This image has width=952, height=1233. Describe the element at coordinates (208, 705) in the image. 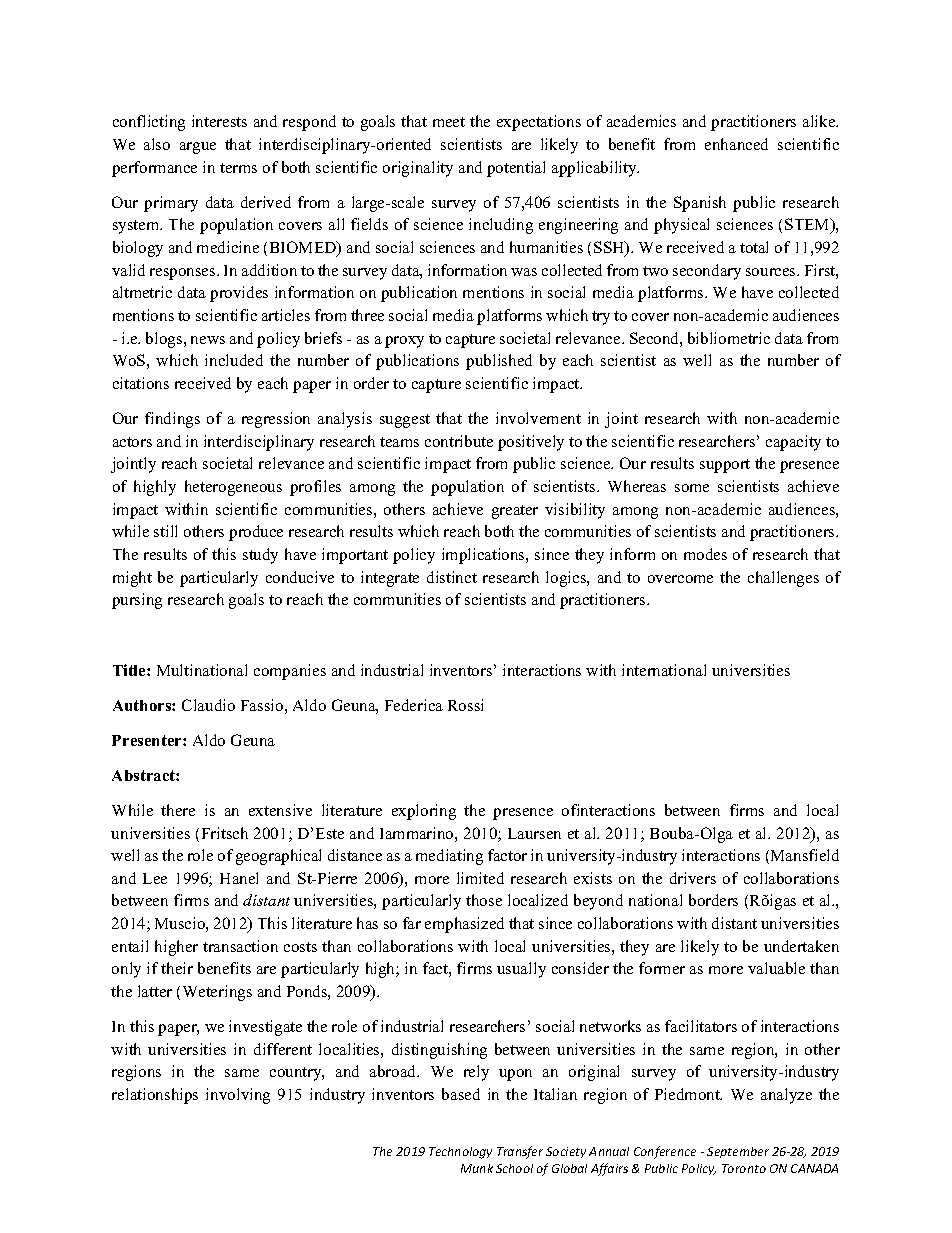

I see `Claudio` at that location.
